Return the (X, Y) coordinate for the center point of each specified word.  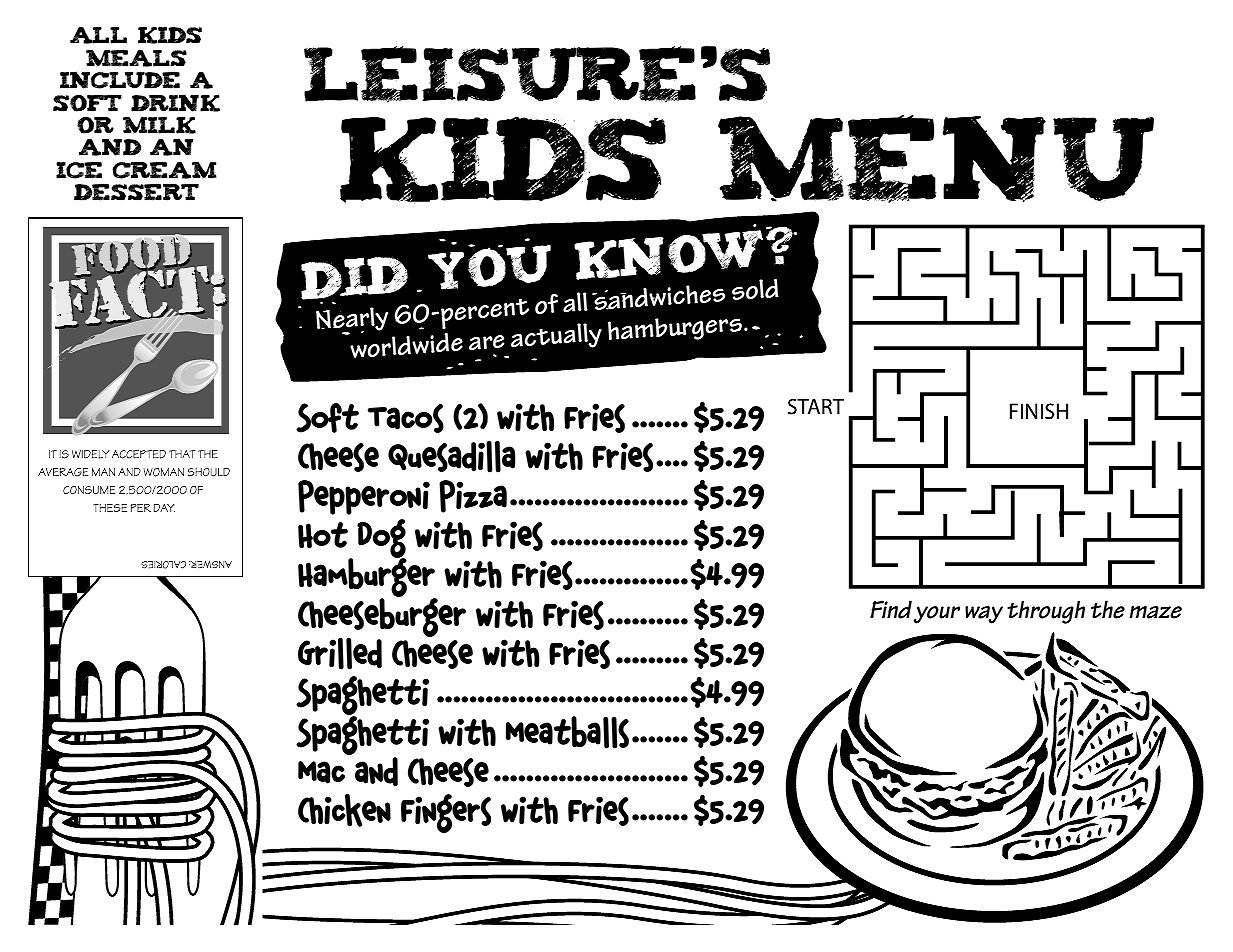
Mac (321, 772)
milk (159, 125)
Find (891, 609)
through (1046, 612)
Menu (936, 159)
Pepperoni (364, 497)
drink (175, 103)
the (1108, 609)
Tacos (406, 418)
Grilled (340, 654)
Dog (382, 540)
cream (164, 170)
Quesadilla (452, 457)
